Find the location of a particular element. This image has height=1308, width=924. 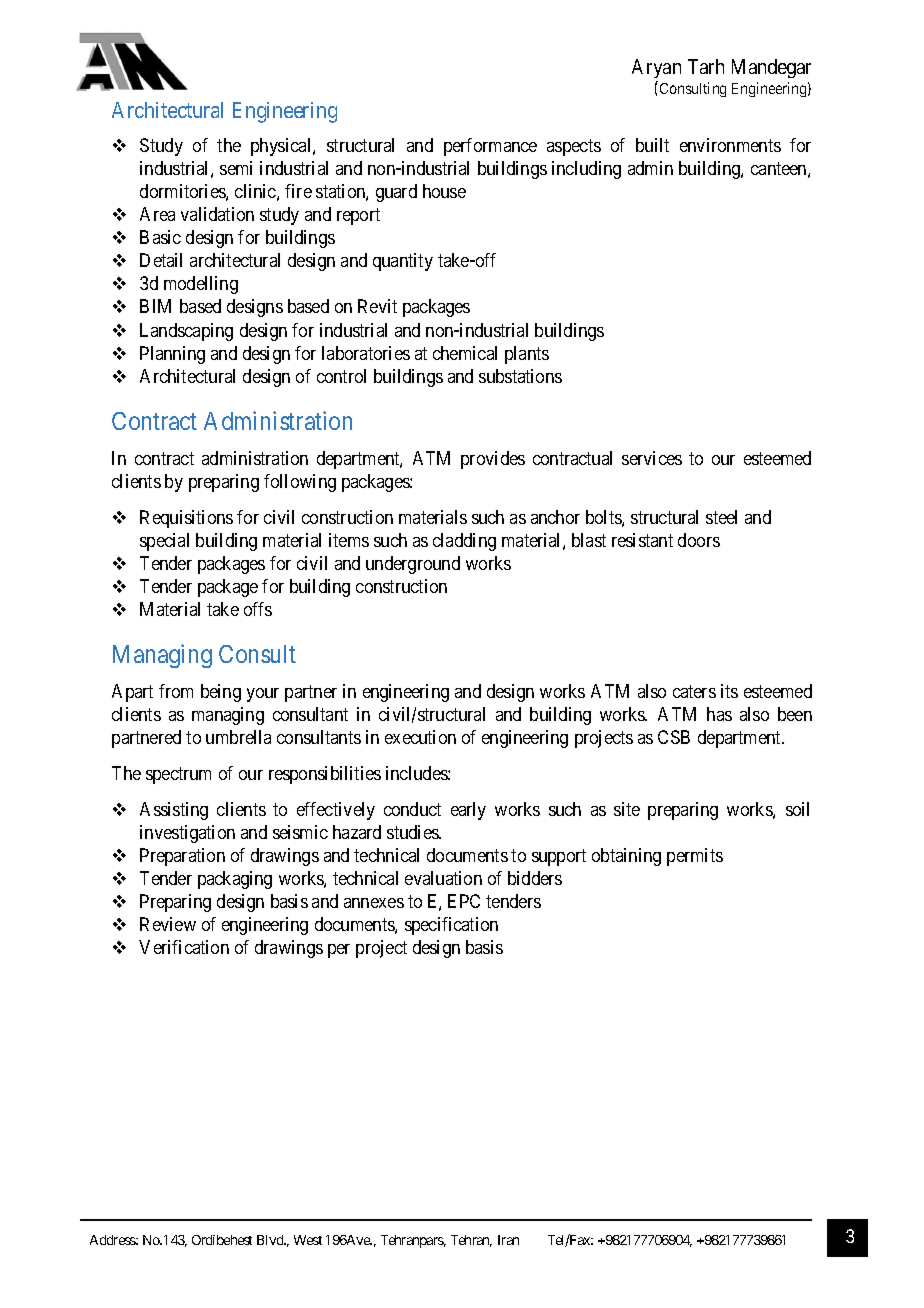

doors is located at coordinates (699, 540).
